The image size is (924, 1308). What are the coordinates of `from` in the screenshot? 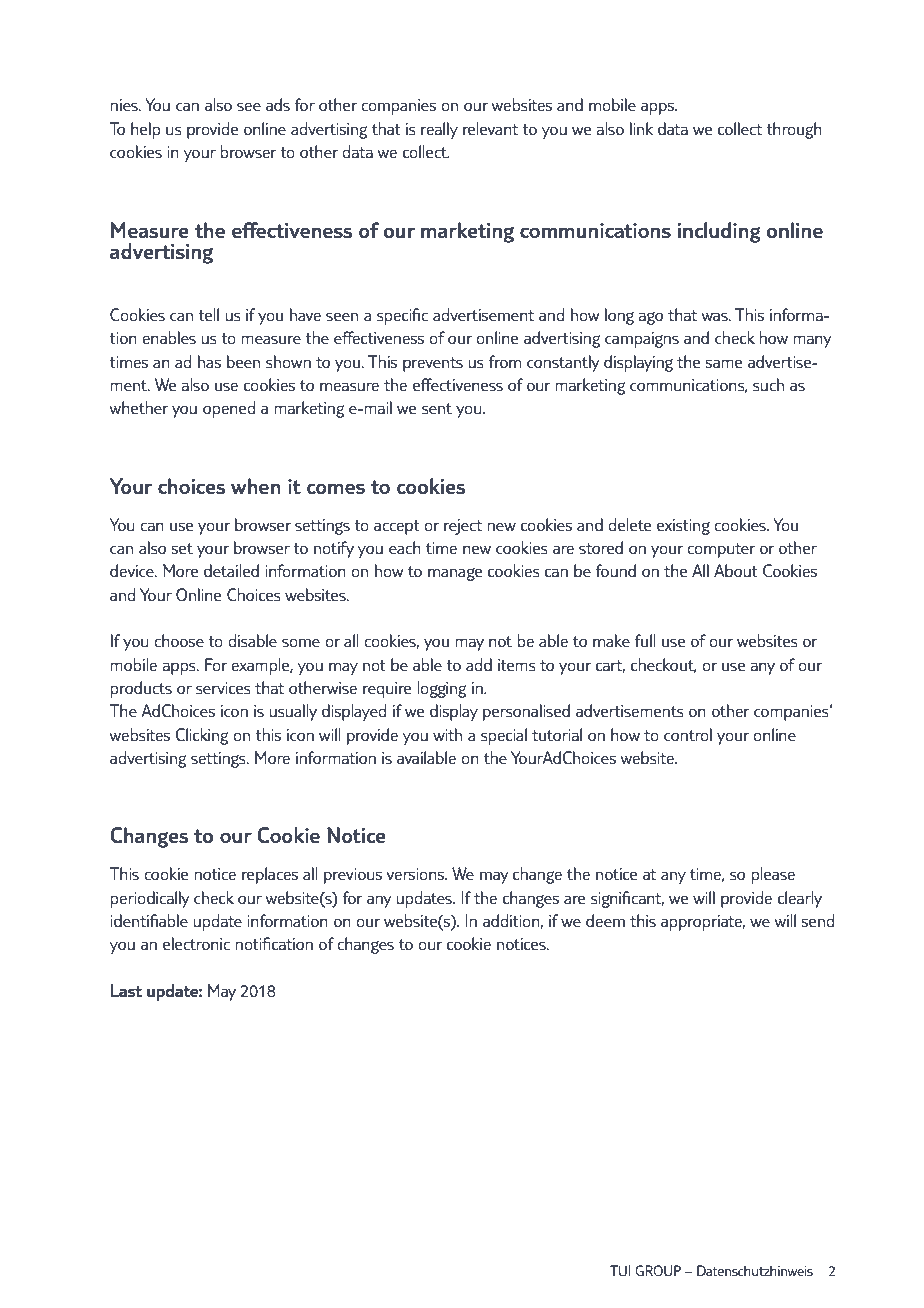 It's located at (504, 361).
